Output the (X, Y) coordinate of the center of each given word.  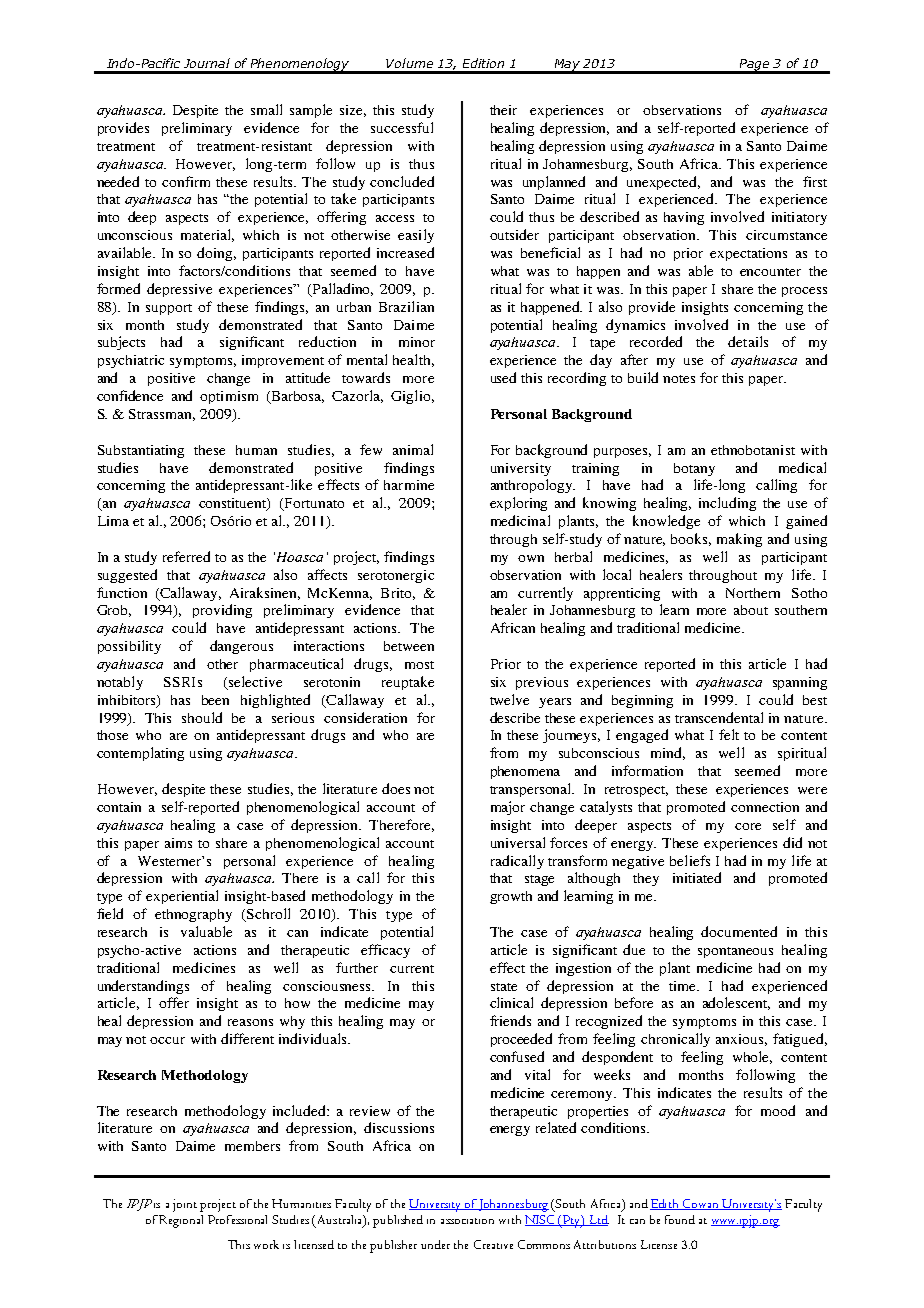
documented (739, 931)
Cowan (701, 1204)
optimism (229, 397)
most (419, 665)
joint (185, 1205)
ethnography (193, 915)
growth (511, 897)
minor (417, 342)
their (503, 110)
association (467, 1221)
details (748, 341)
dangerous (241, 647)
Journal (207, 63)
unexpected (663, 183)
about (751, 610)
